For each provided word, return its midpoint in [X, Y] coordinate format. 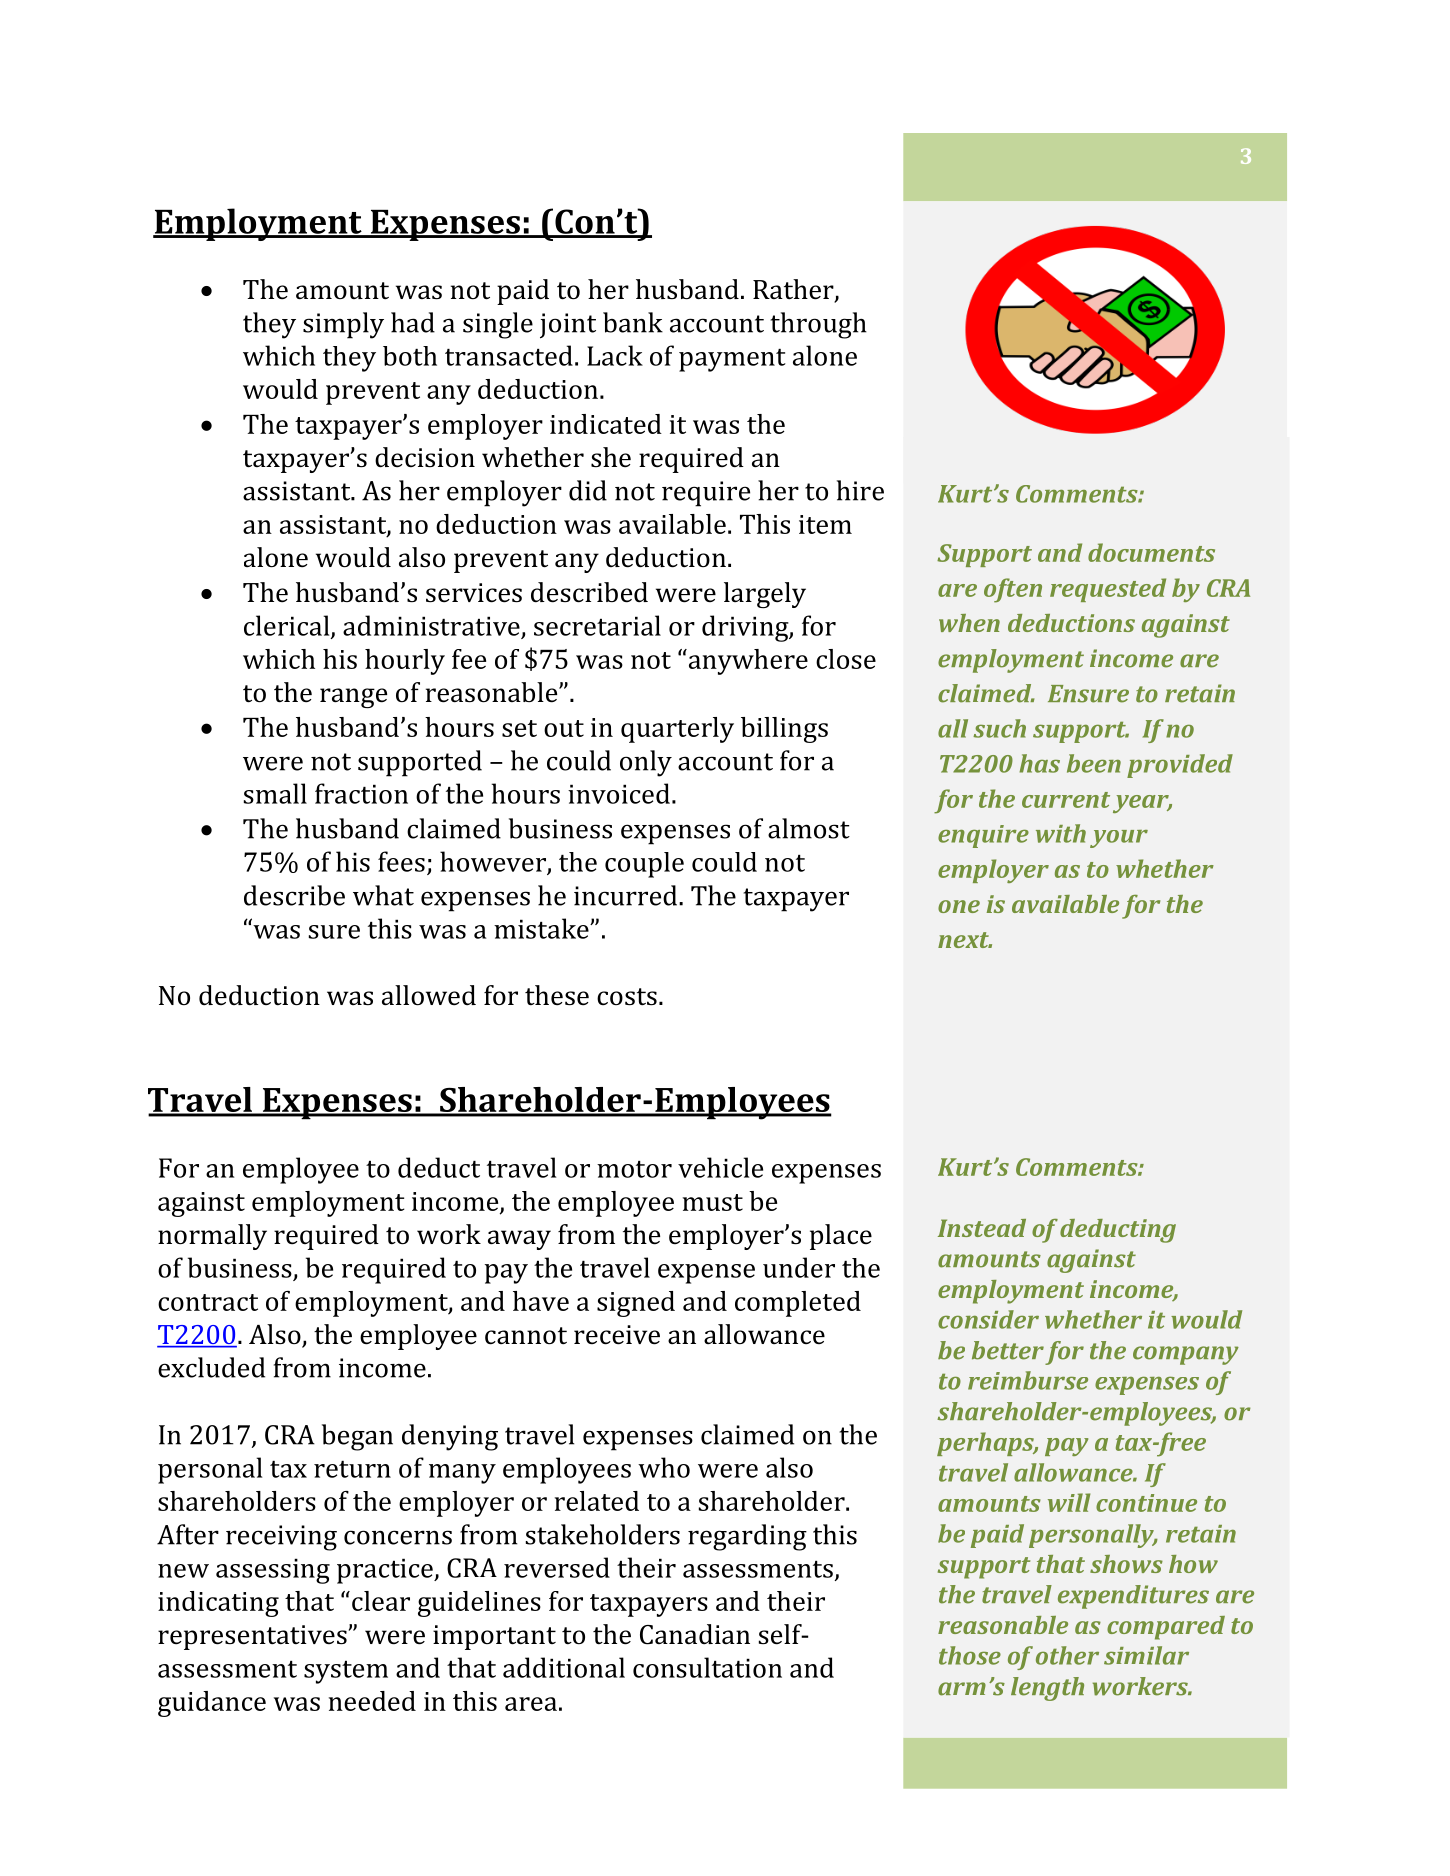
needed [372, 1701]
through [819, 325]
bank [633, 322]
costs [627, 997]
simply [343, 325]
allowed [429, 995]
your [1119, 839]
